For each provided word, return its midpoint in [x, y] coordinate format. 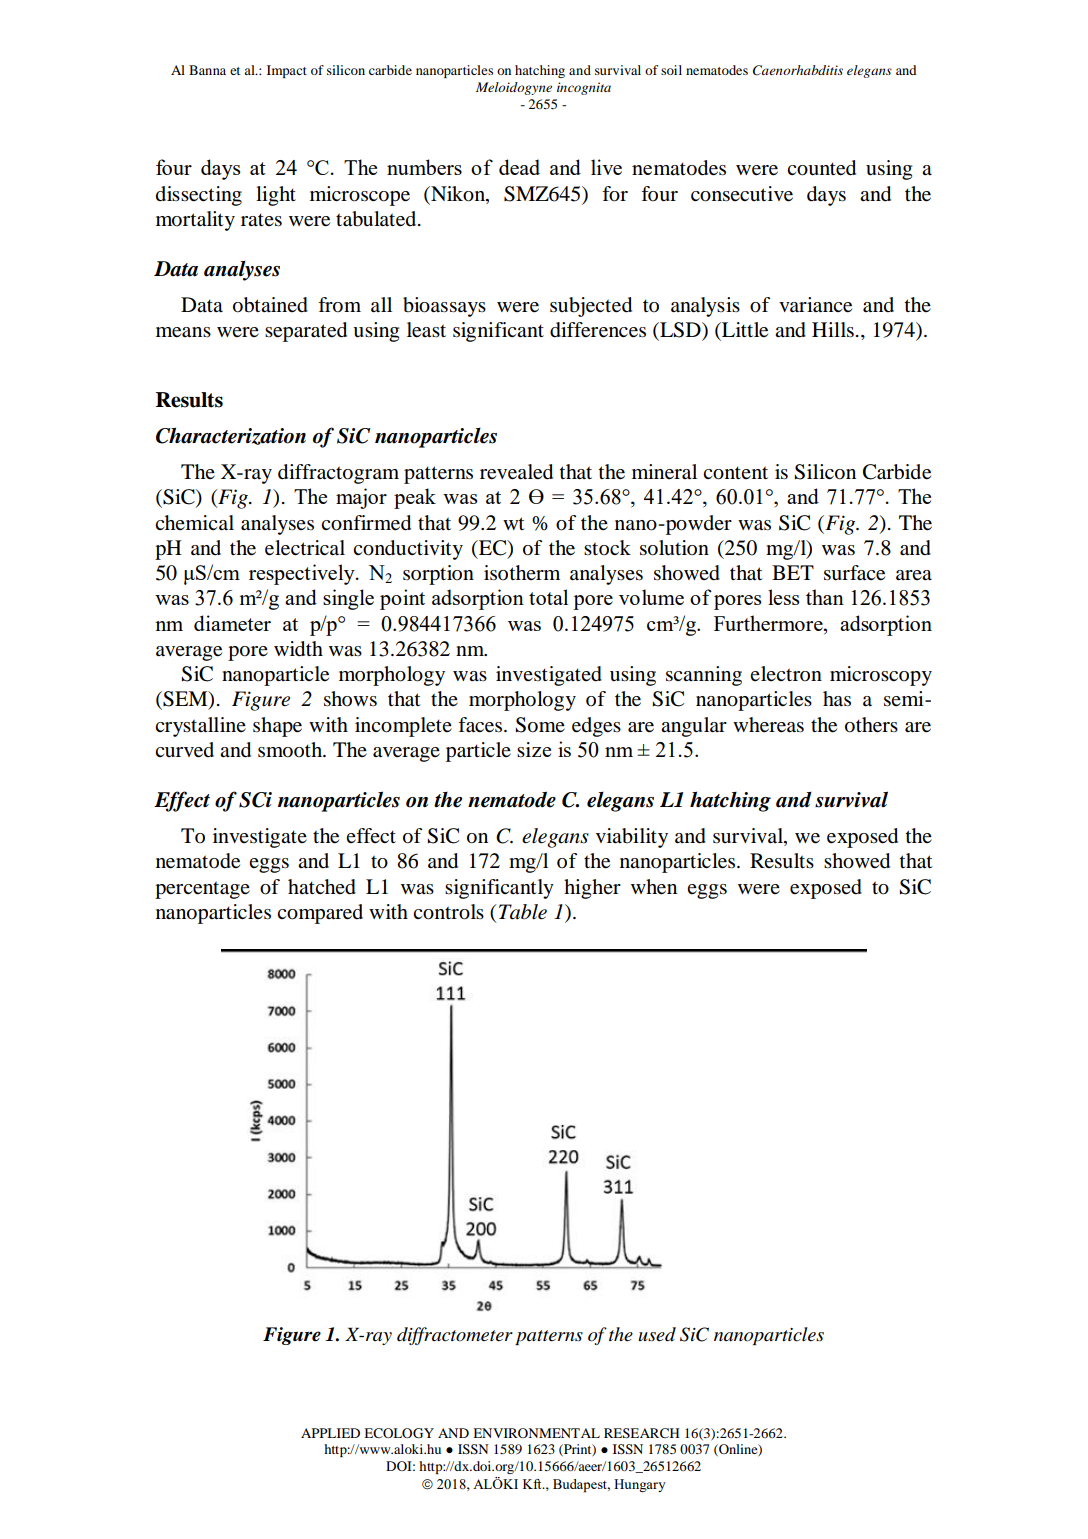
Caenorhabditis [798, 70]
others [871, 725]
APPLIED [330, 1433]
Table [523, 912]
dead [519, 167]
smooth [291, 750]
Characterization [231, 436]
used [657, 1334]
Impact [287, 71]
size [534, 749]
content [735, 473]
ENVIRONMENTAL [536, 1433]
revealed [516, 472]
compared [320, 914]
